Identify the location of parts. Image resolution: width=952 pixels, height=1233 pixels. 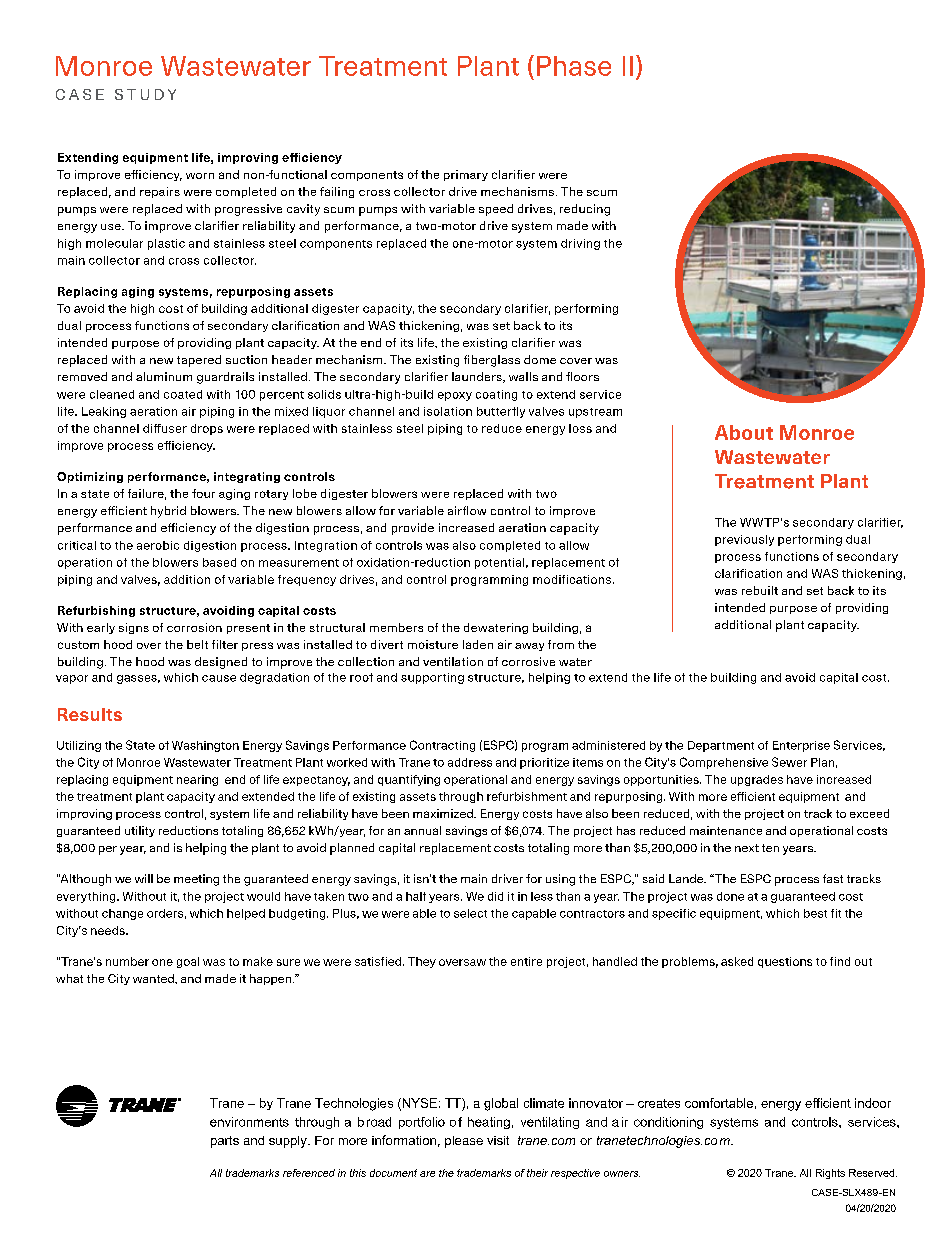
(225, 1142).
